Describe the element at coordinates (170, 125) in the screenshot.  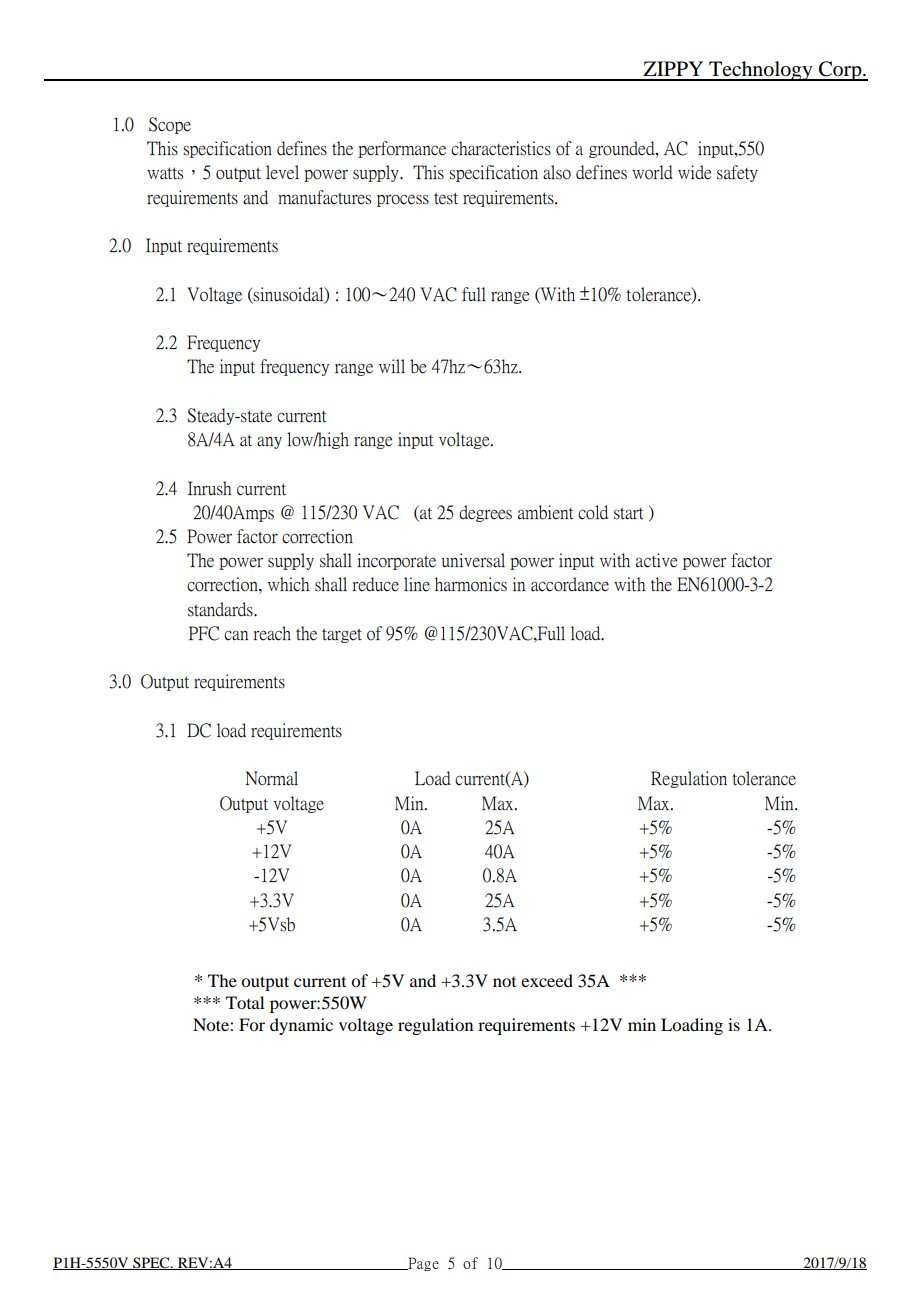
I see `Scope` at that location.
